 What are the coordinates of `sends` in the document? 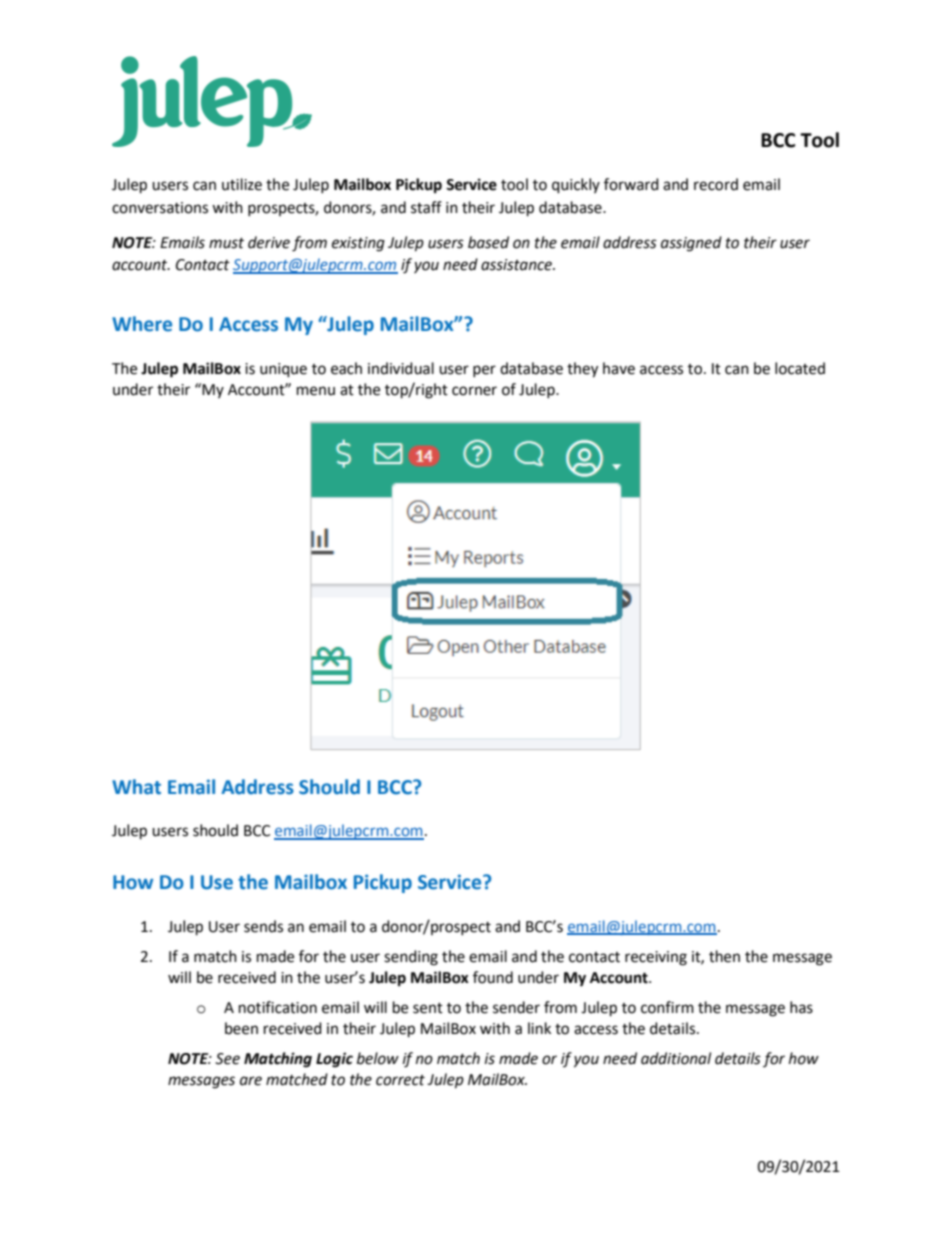 It's located at (263, 926).
